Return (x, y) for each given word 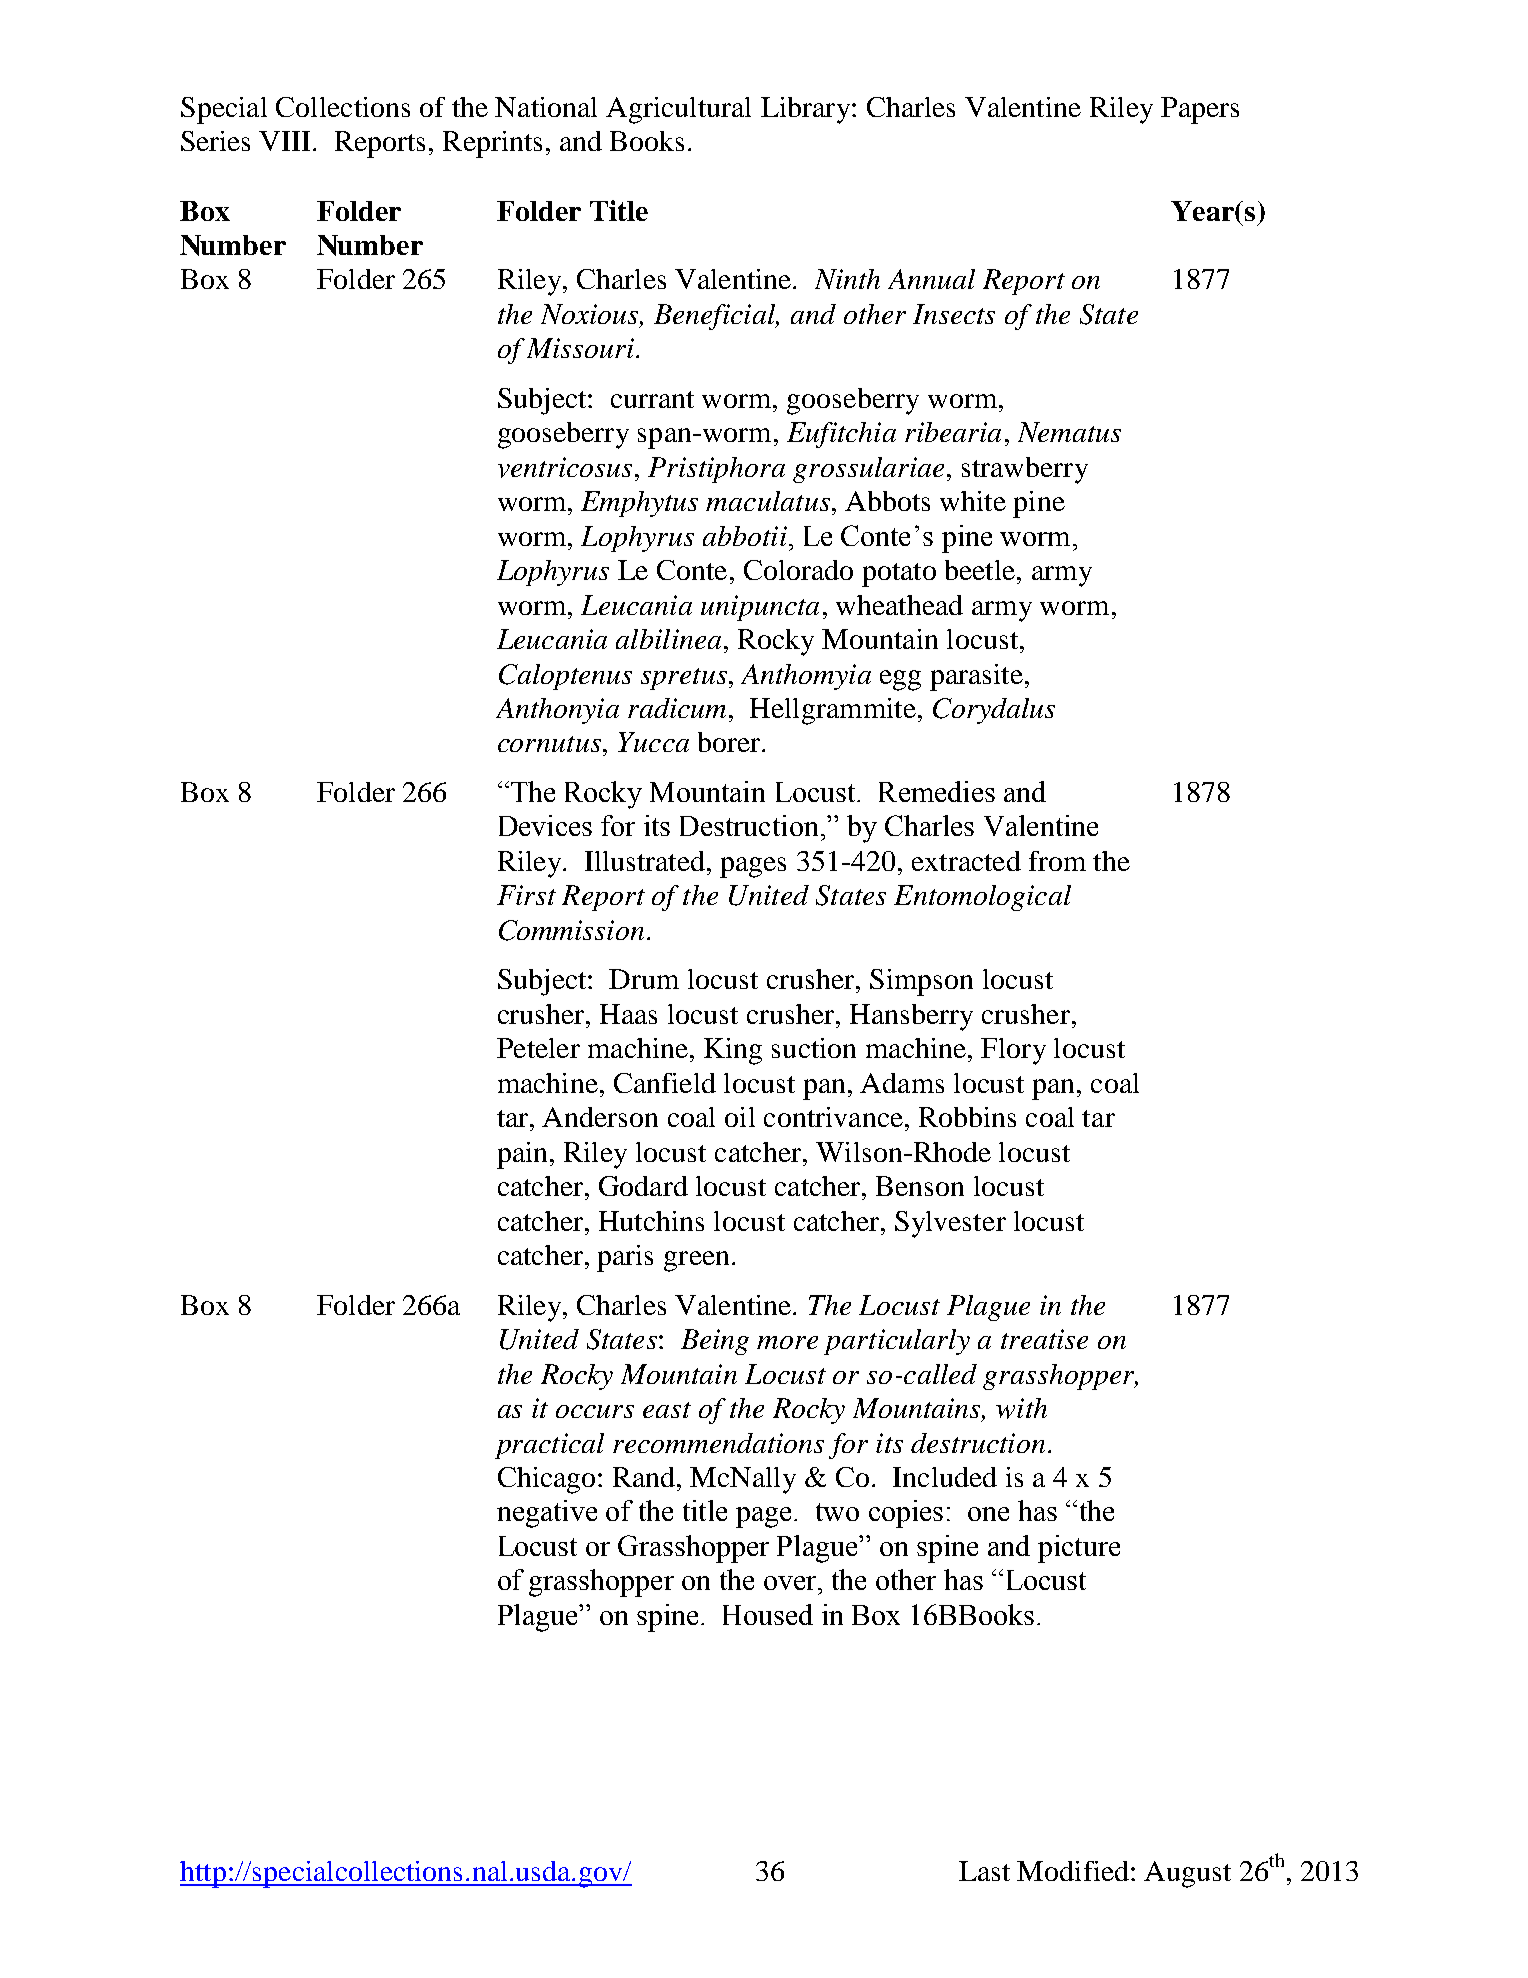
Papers (1200, 110)
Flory (1013, 1051)
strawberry (1025, 470)
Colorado (798, 570)
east (667, 1410)
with (1021, 1408)
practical (549, 1446)
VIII (286, 141)
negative (547, 1514)
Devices (545, 825)
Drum (644, 979)
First (526, 895)
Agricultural (678, 110)
